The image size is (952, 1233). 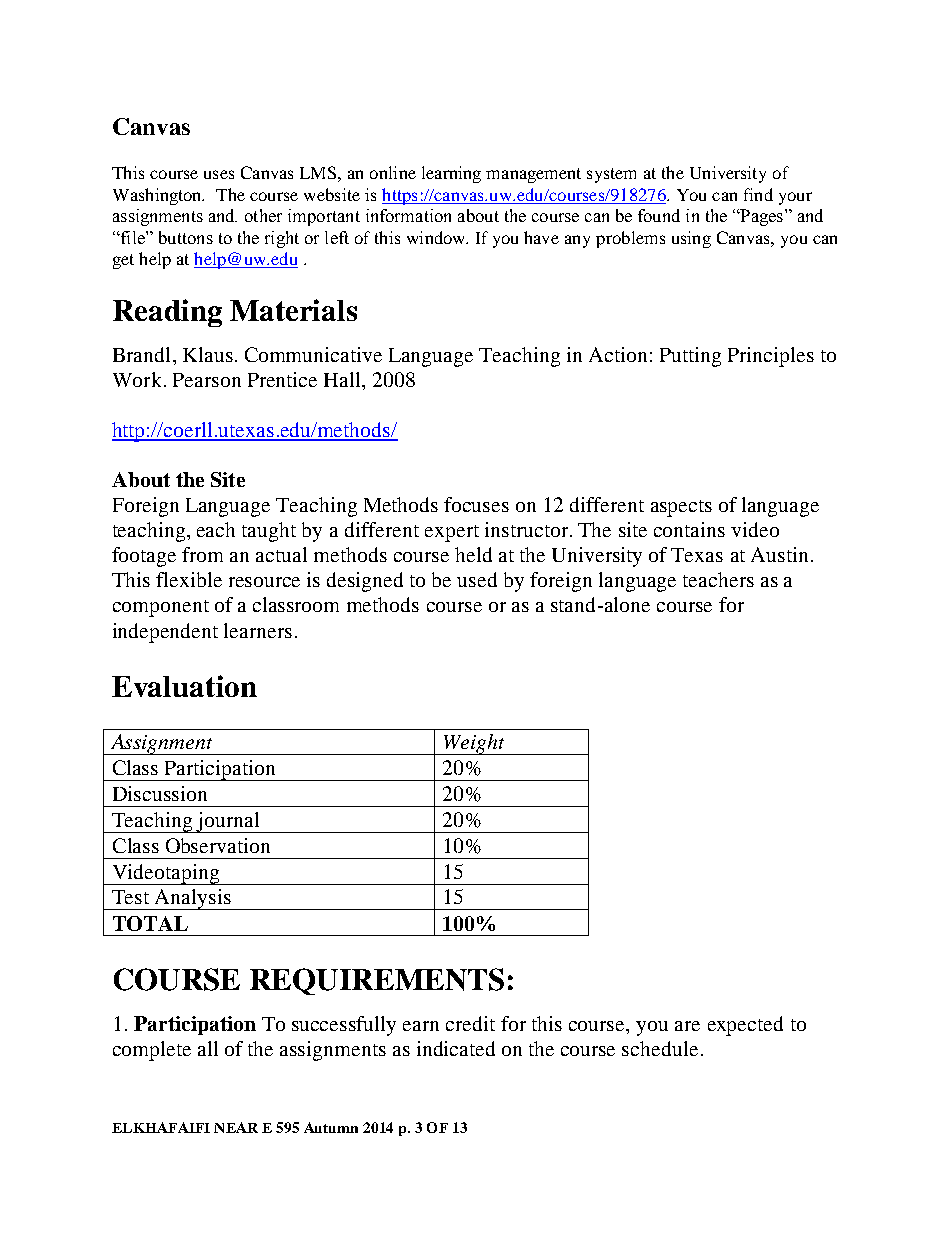 I want to click on used, so click(x=477, y=579).
